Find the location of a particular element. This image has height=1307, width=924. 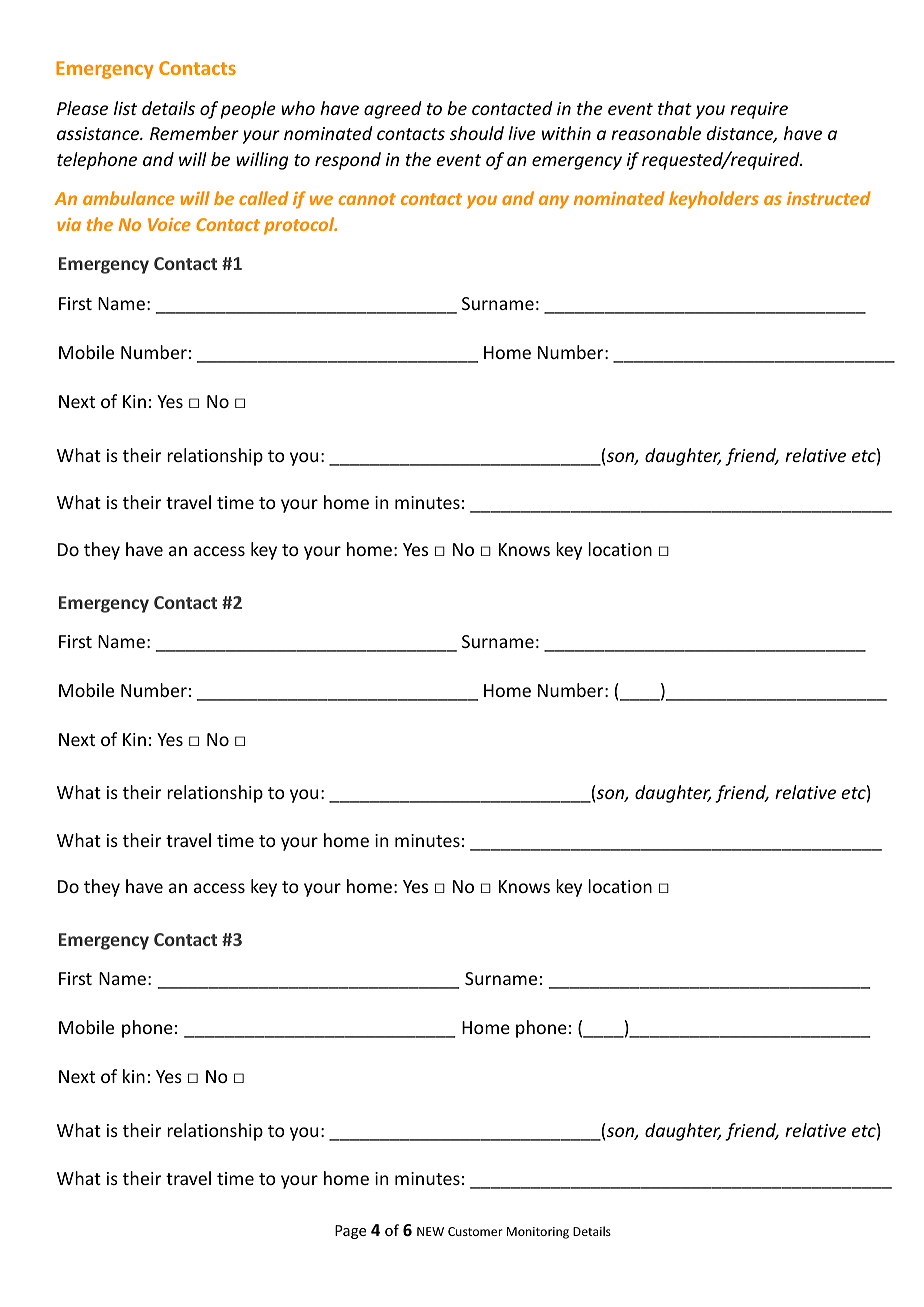

that is located at coordinates (675, 108).
